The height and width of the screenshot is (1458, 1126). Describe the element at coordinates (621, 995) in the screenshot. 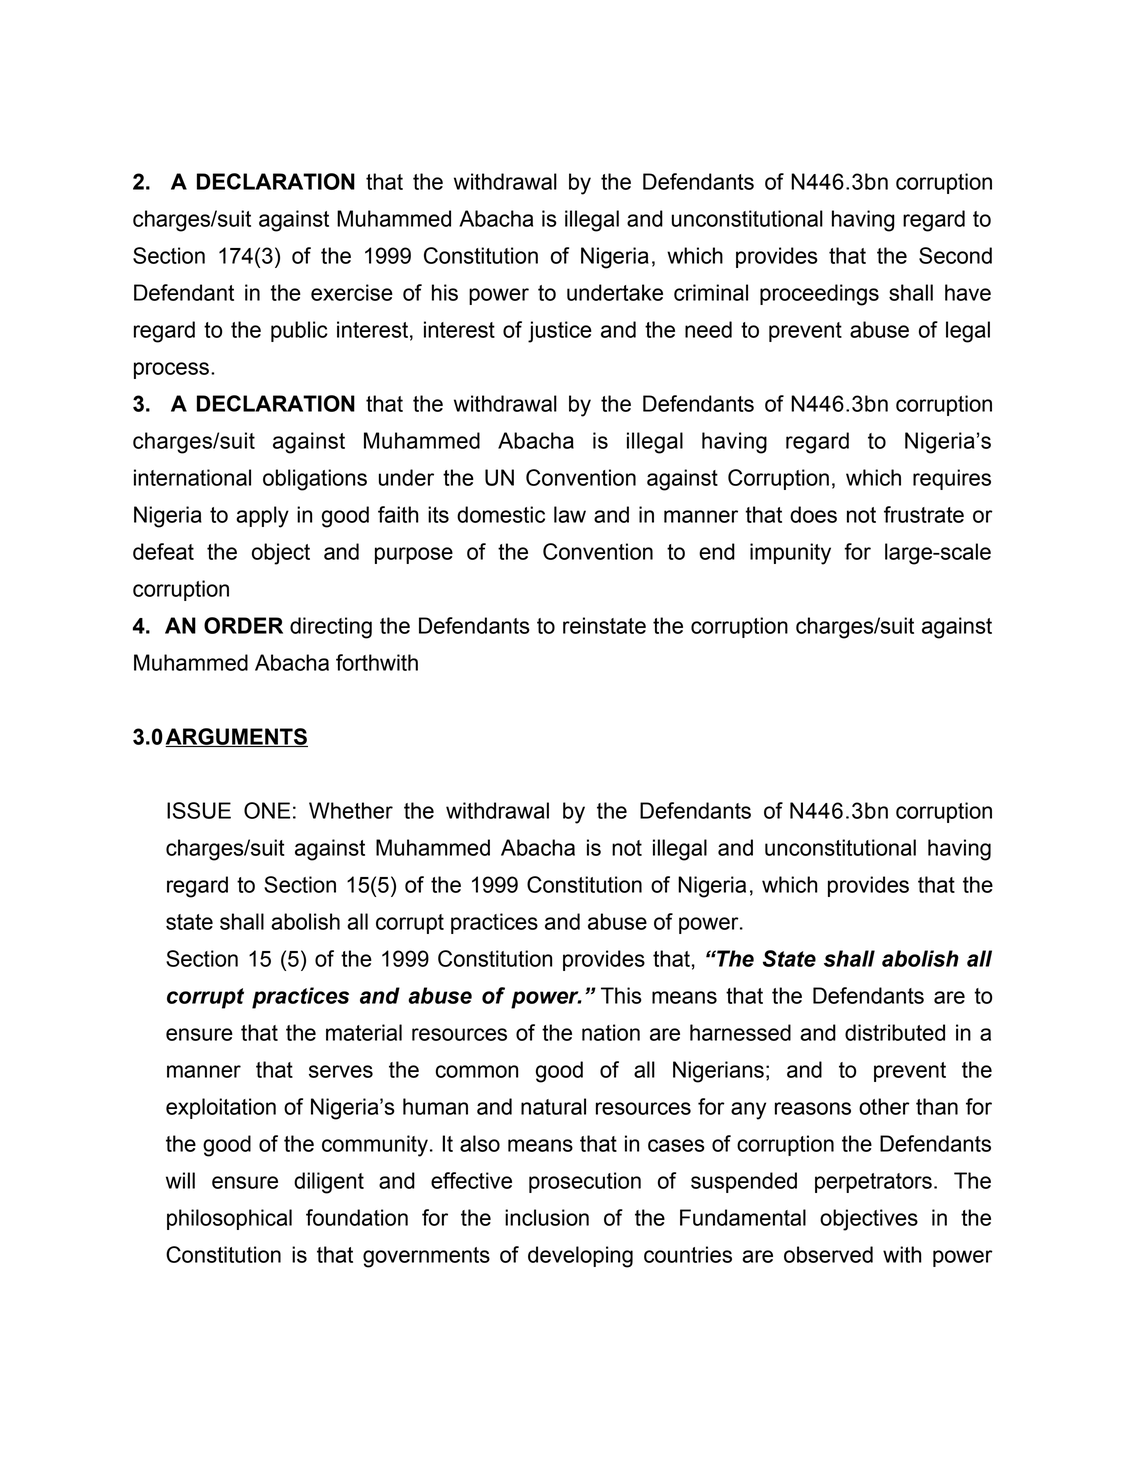

I see `This` at that location.
